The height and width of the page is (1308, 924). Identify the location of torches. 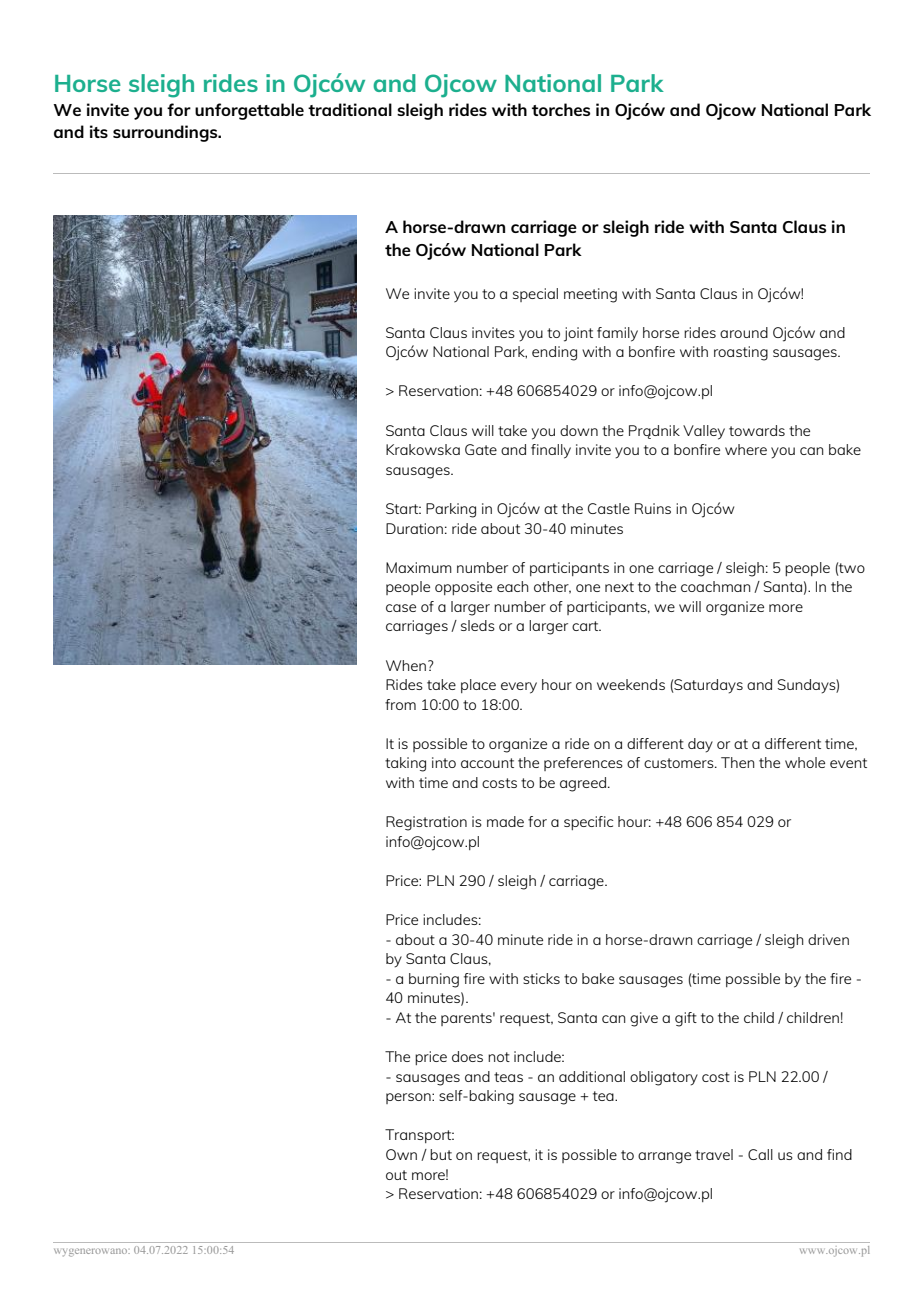
(561, 109).
